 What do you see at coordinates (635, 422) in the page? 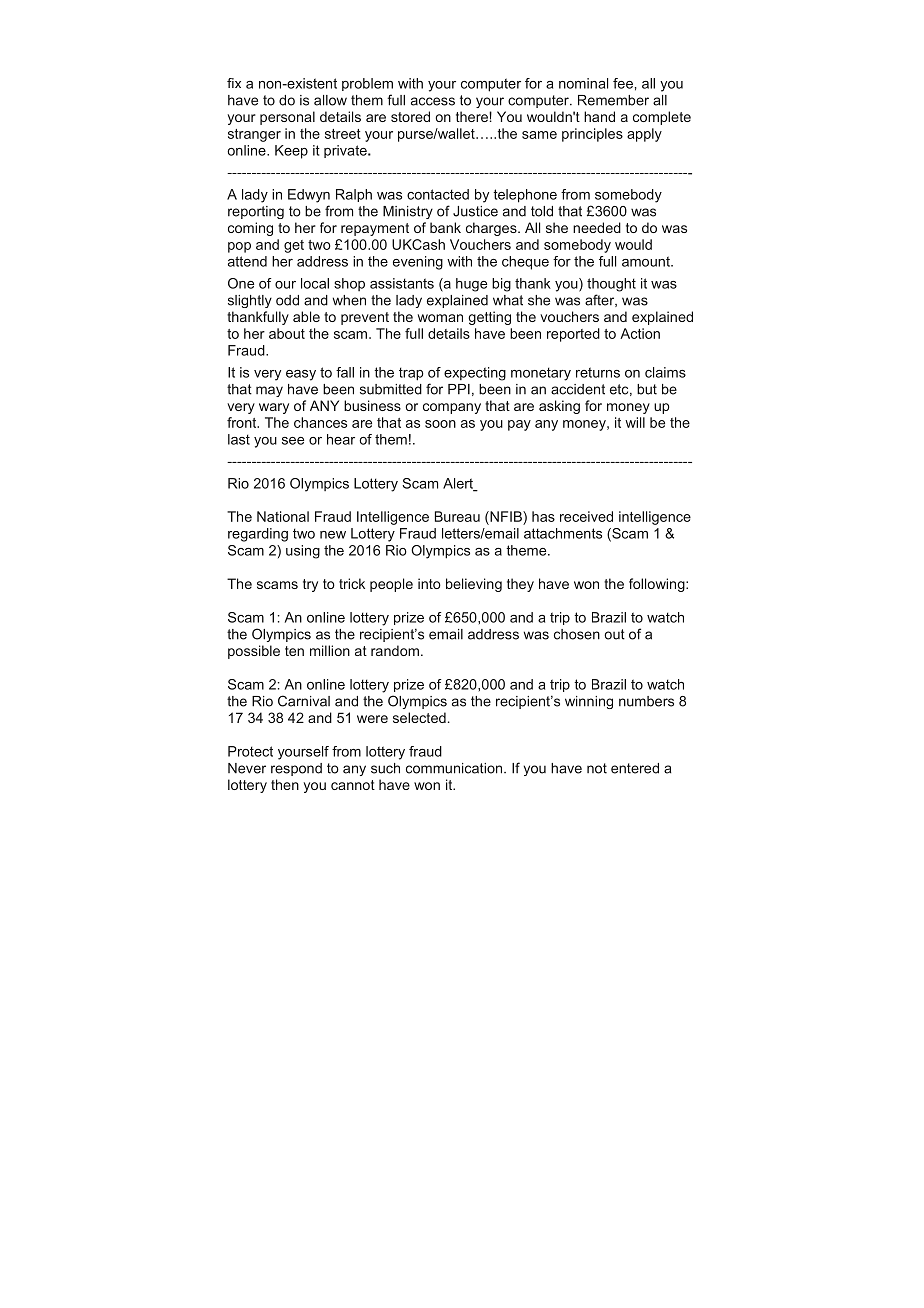
I see `will` at bounding box center [635, 422].
